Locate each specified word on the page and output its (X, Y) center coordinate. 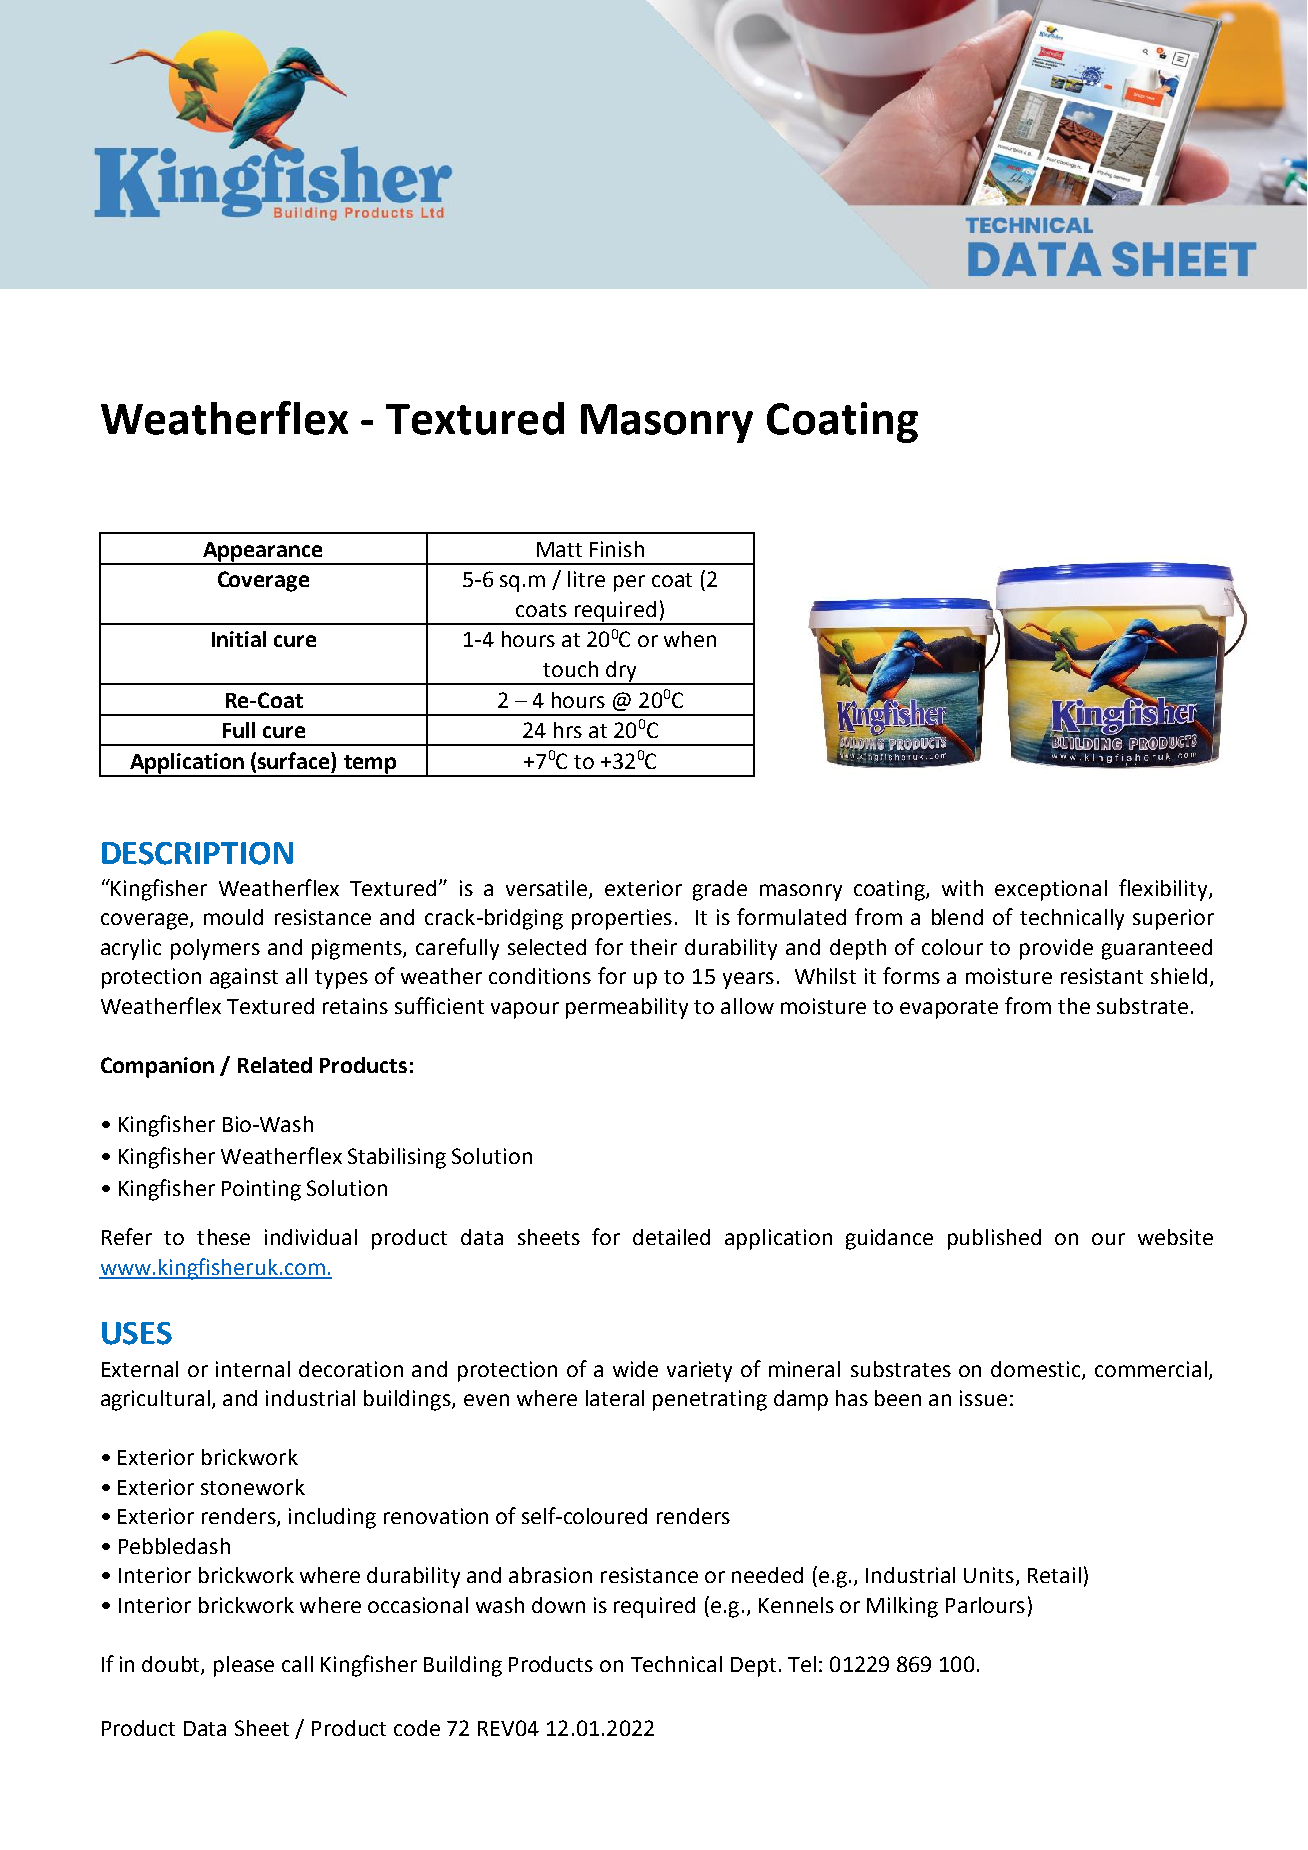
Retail (1054, 1575)
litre (586, 579)
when (690, 639)
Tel (802, 1664)
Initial (239, 639)
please (244, 1666)
